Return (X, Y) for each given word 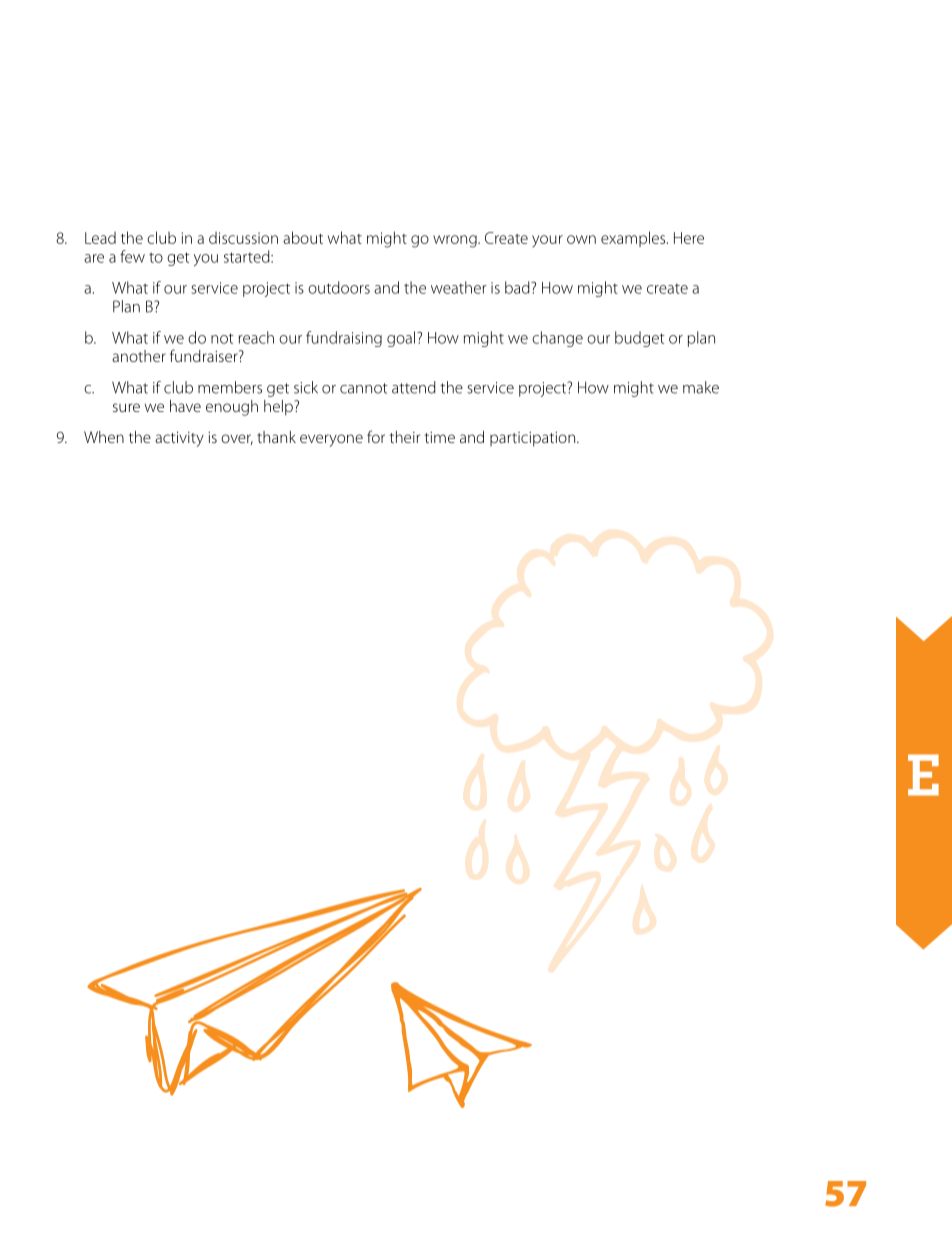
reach (256, 337)
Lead (100, 238)
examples (634, 239)
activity (179, 439)
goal (401, 339)
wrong (456, 241)
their (404, 437)
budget (640, 339)
